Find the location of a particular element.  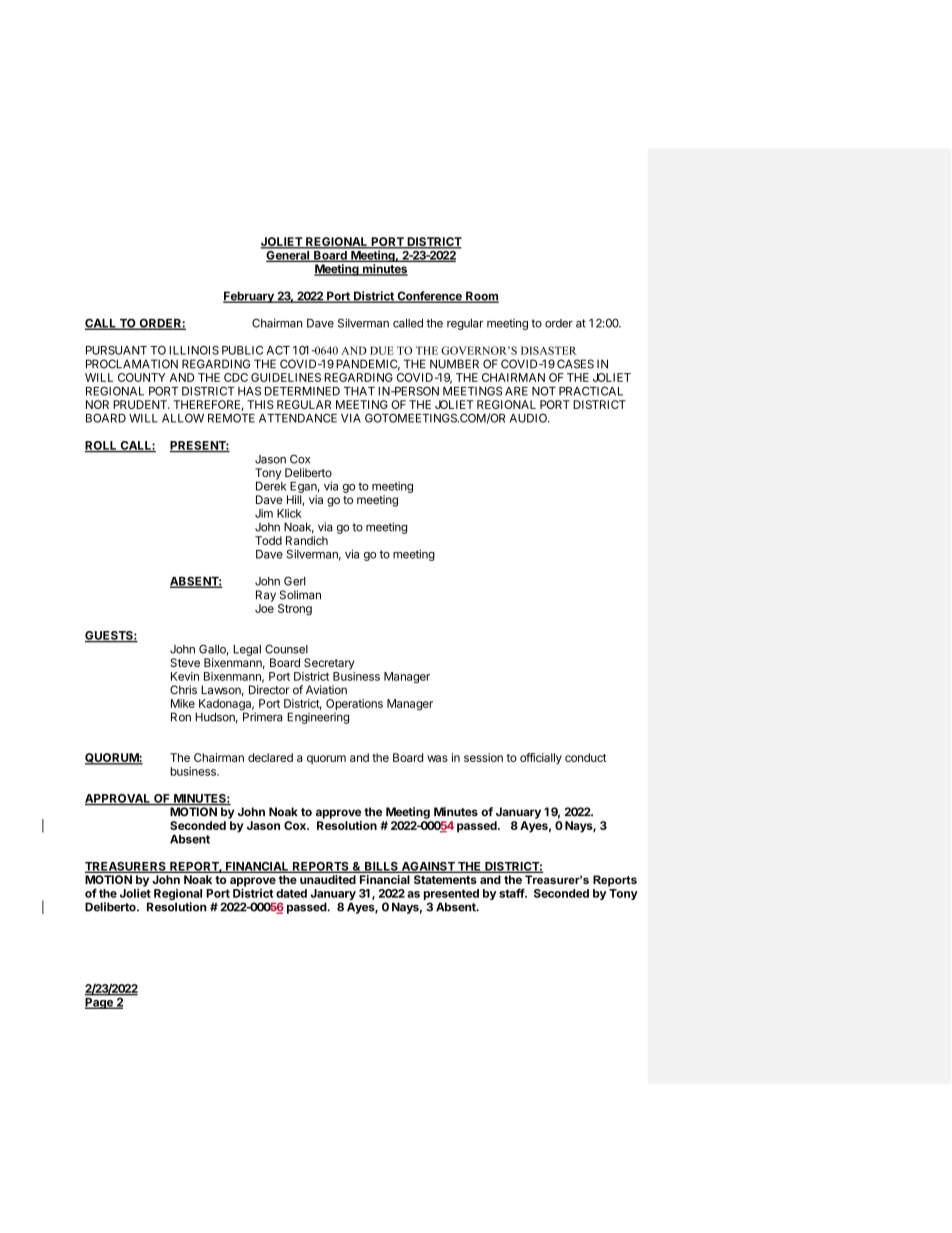

officially is located at coordinates (541, 759).
